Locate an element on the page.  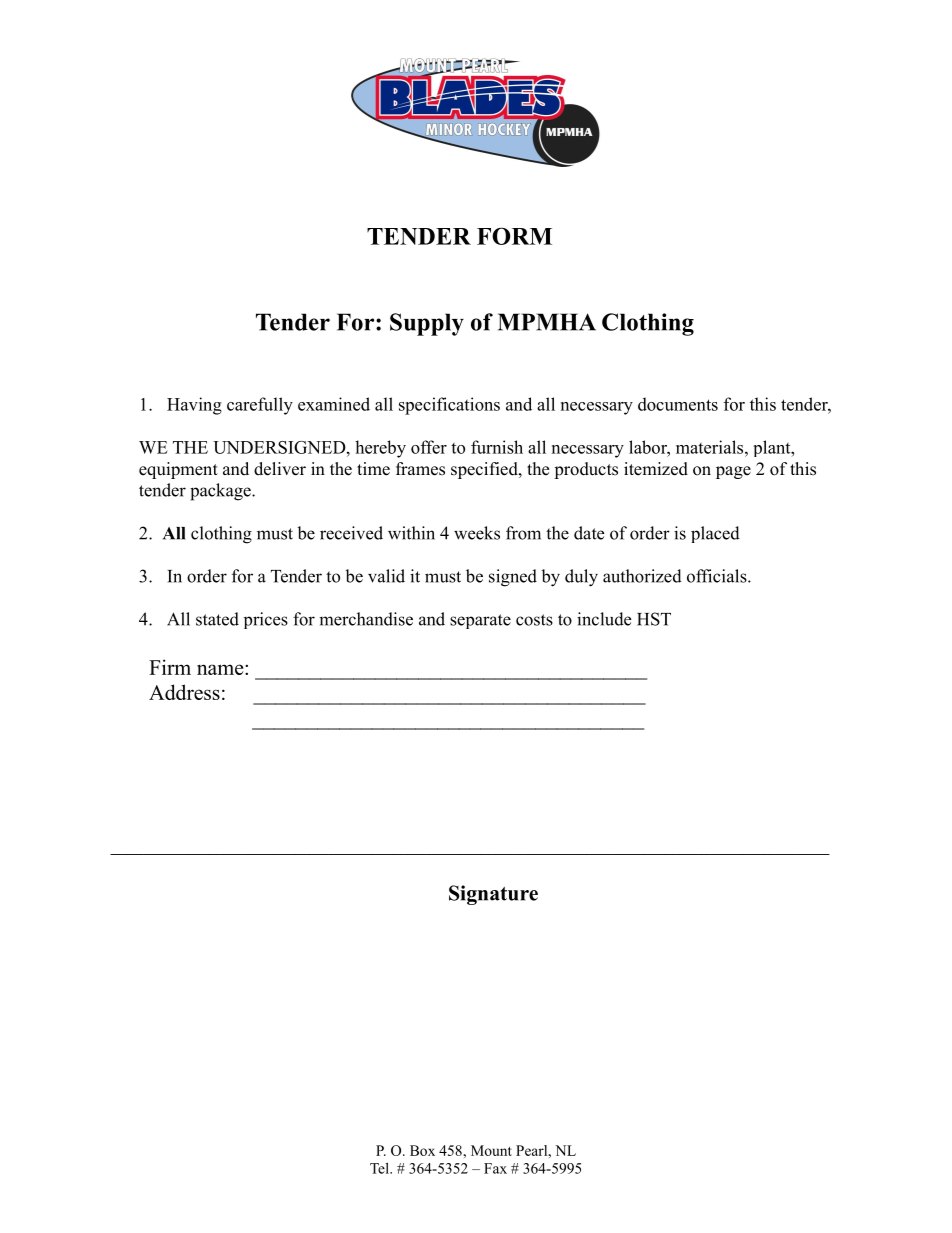
Tel is located at coordinates (380, 1168).
